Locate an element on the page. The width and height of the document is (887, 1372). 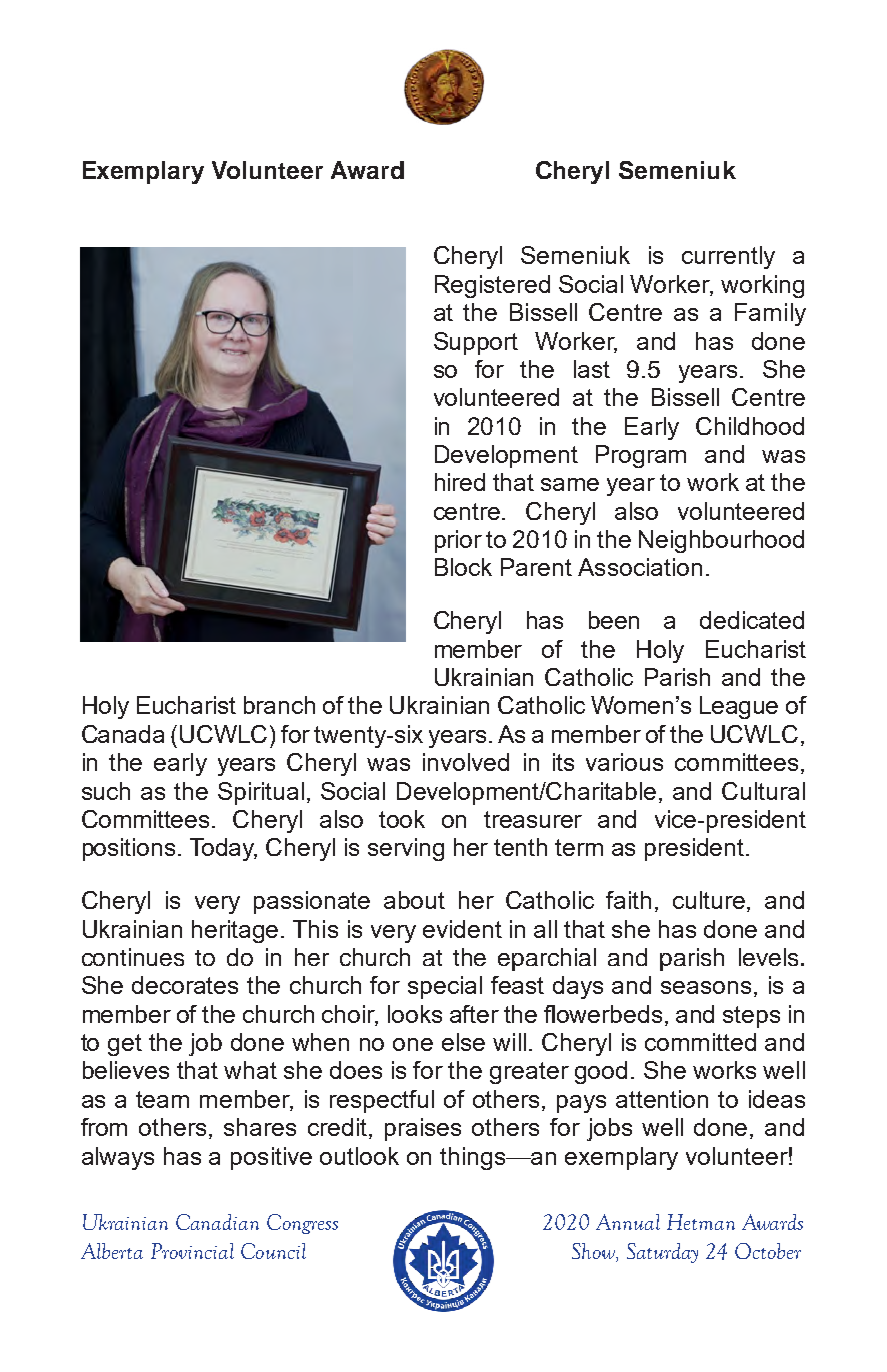
Neighbourhood is located at coordinates (721, 541).
